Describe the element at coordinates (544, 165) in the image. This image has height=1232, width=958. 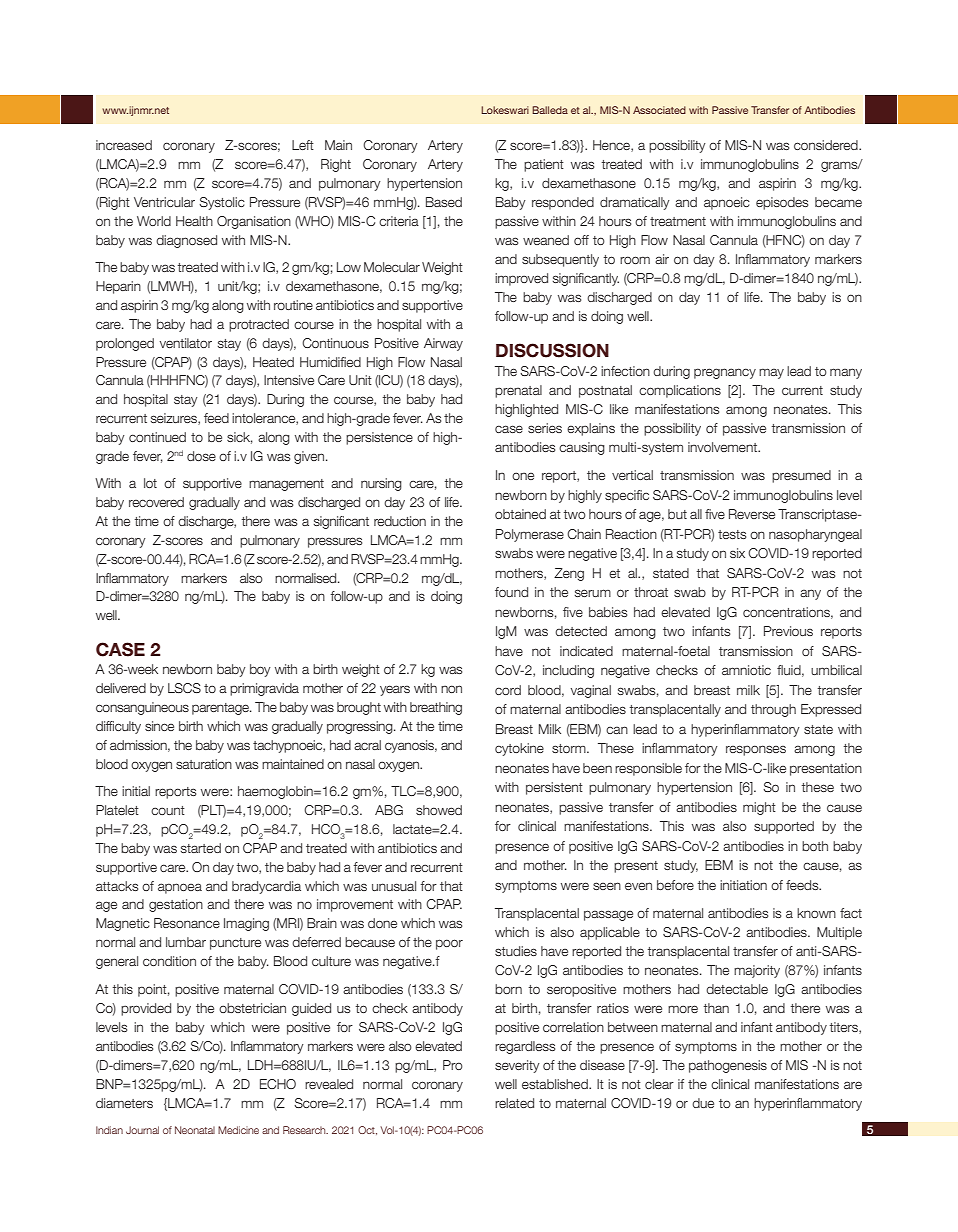
I see `patient` at that location.
